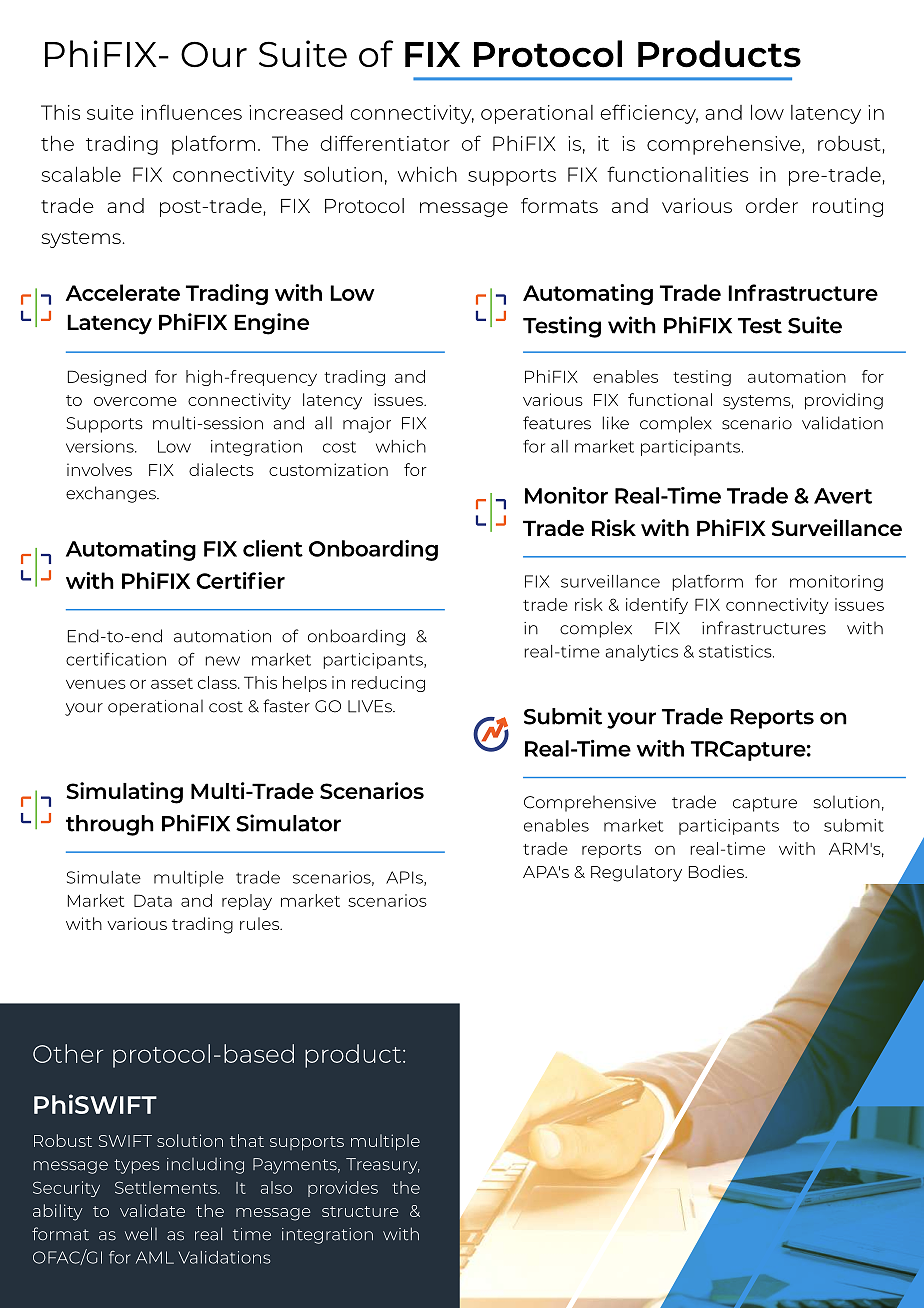 The height and width of the image is (1308, 924). What do you see at coordinates (191, 112) in the image?
I see `influences` at bounding box center [191, 112].
